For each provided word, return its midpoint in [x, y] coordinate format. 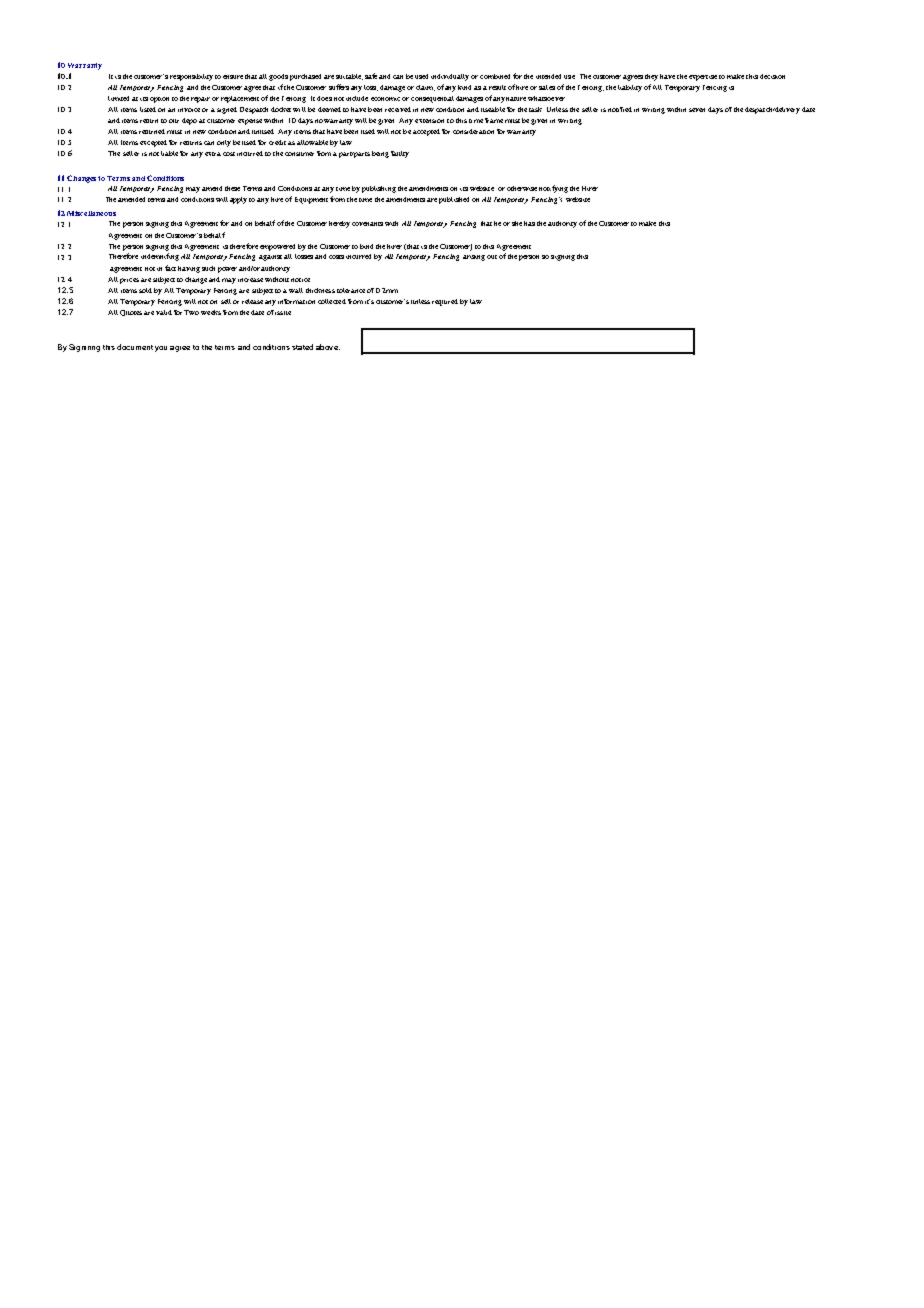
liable [169, 153]
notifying [553, 189]
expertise [703, 78]
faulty [400, 154]
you [161, 349]
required [445, 302]
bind [366, 246]
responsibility [191, 77]
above [328, 347]
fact [170, 268]
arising [474, 258]
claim [425, 88]
